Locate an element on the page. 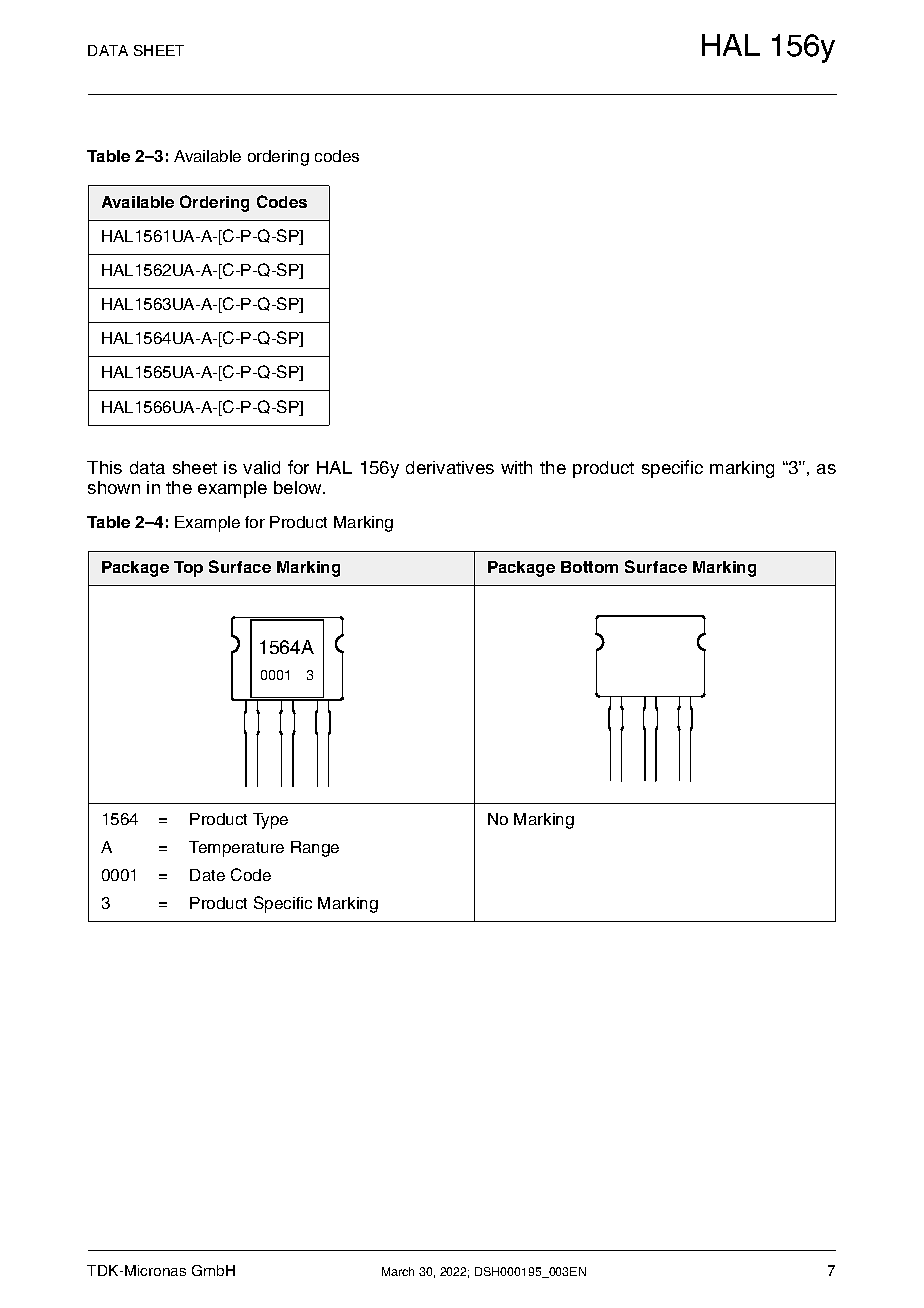 The width and height of the document is (924, 1308). Date is located at coordinates (207, 875).
